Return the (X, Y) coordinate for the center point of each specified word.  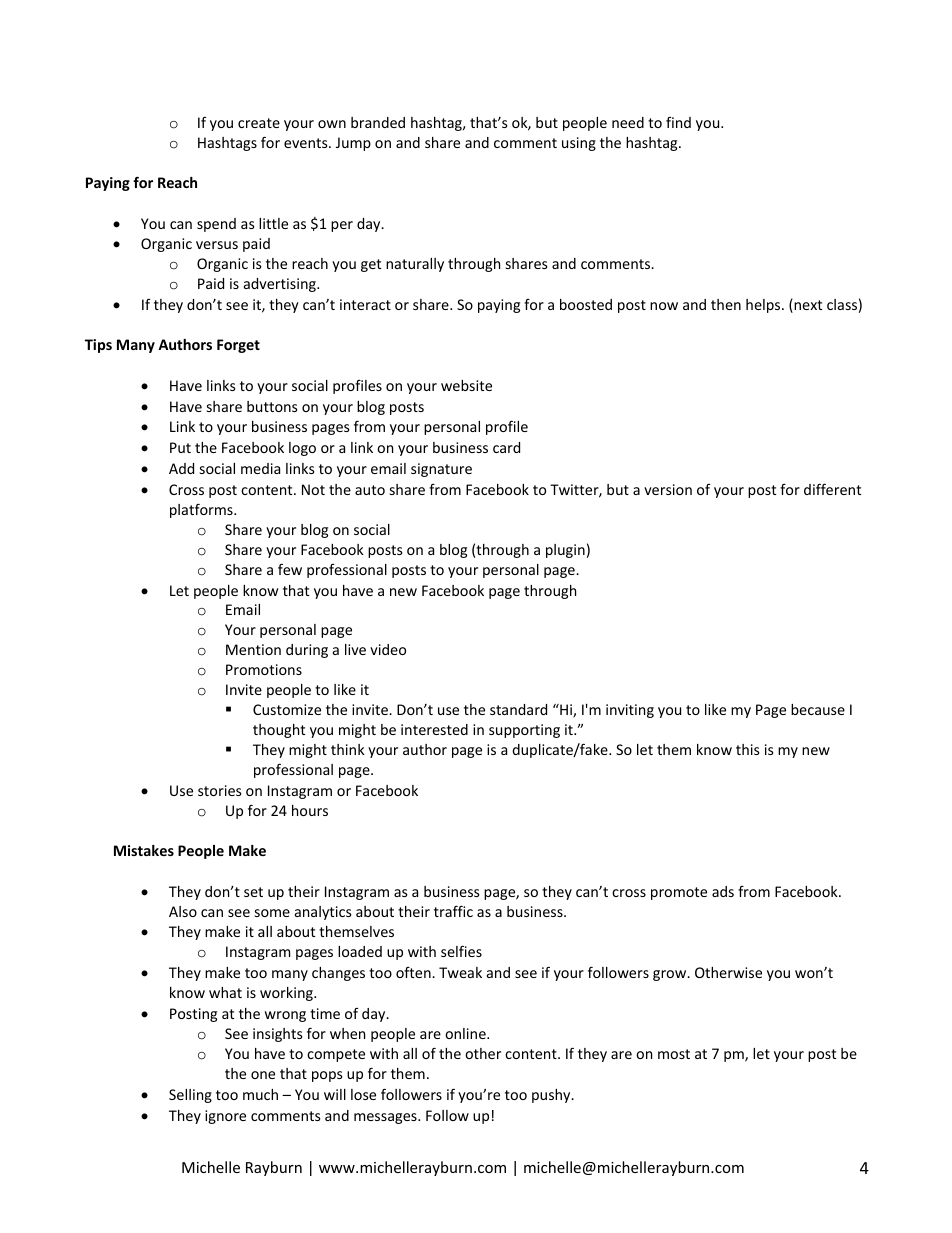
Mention (253, 649)
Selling (190, 1096)
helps (764, 306)
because (818, 709)
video (388, 649)
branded (378, 122)
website (466, 385)
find (678, 122)
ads (723, 891)
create (259, 123)
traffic (453, 911)
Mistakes (144, 850)
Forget (238, 346)
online (466, 1033)
